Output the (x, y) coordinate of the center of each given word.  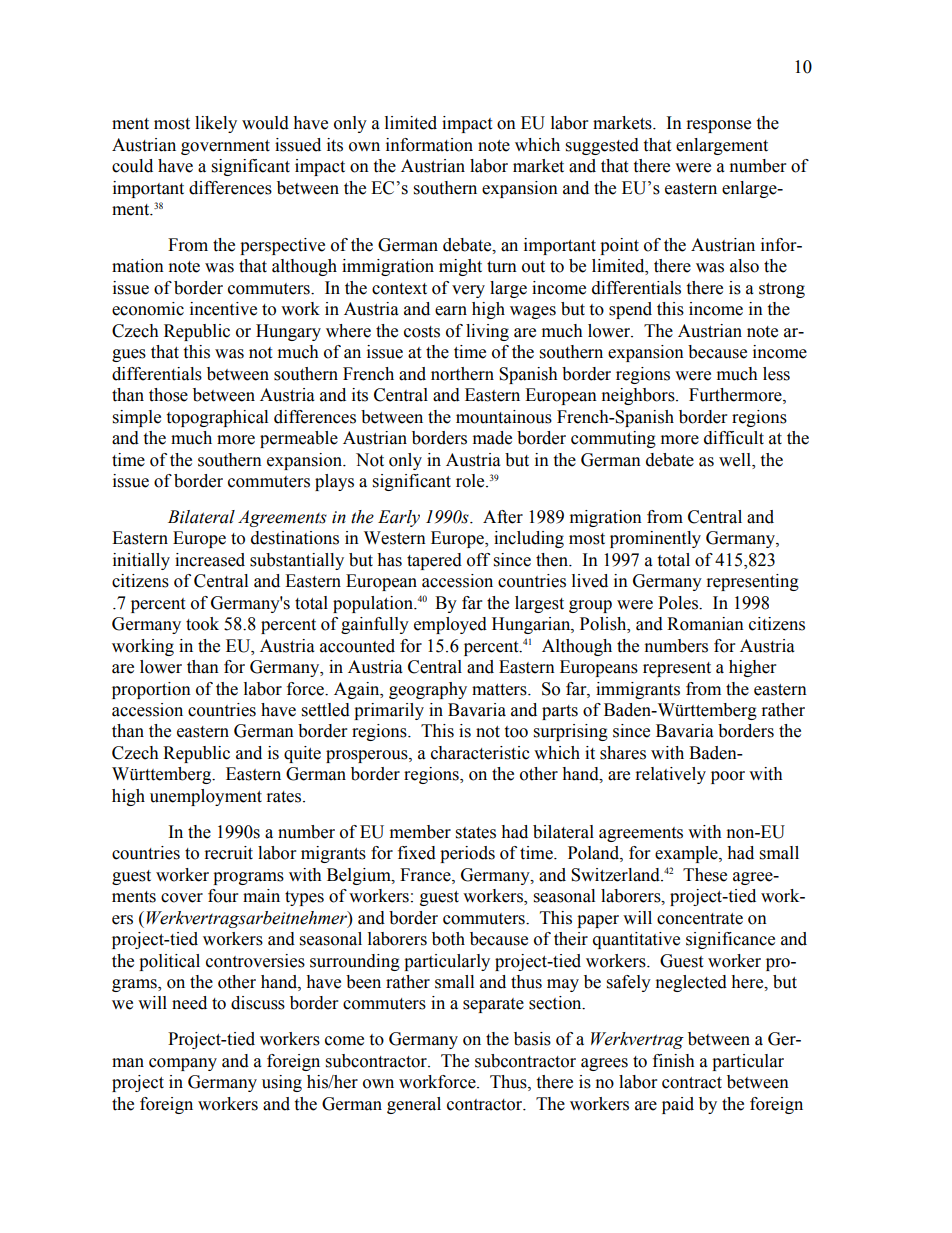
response (719, 126)
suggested (602, 146)
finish (674, 1061)
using (282, 1083)
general (414, 1105)
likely (216, 124)
